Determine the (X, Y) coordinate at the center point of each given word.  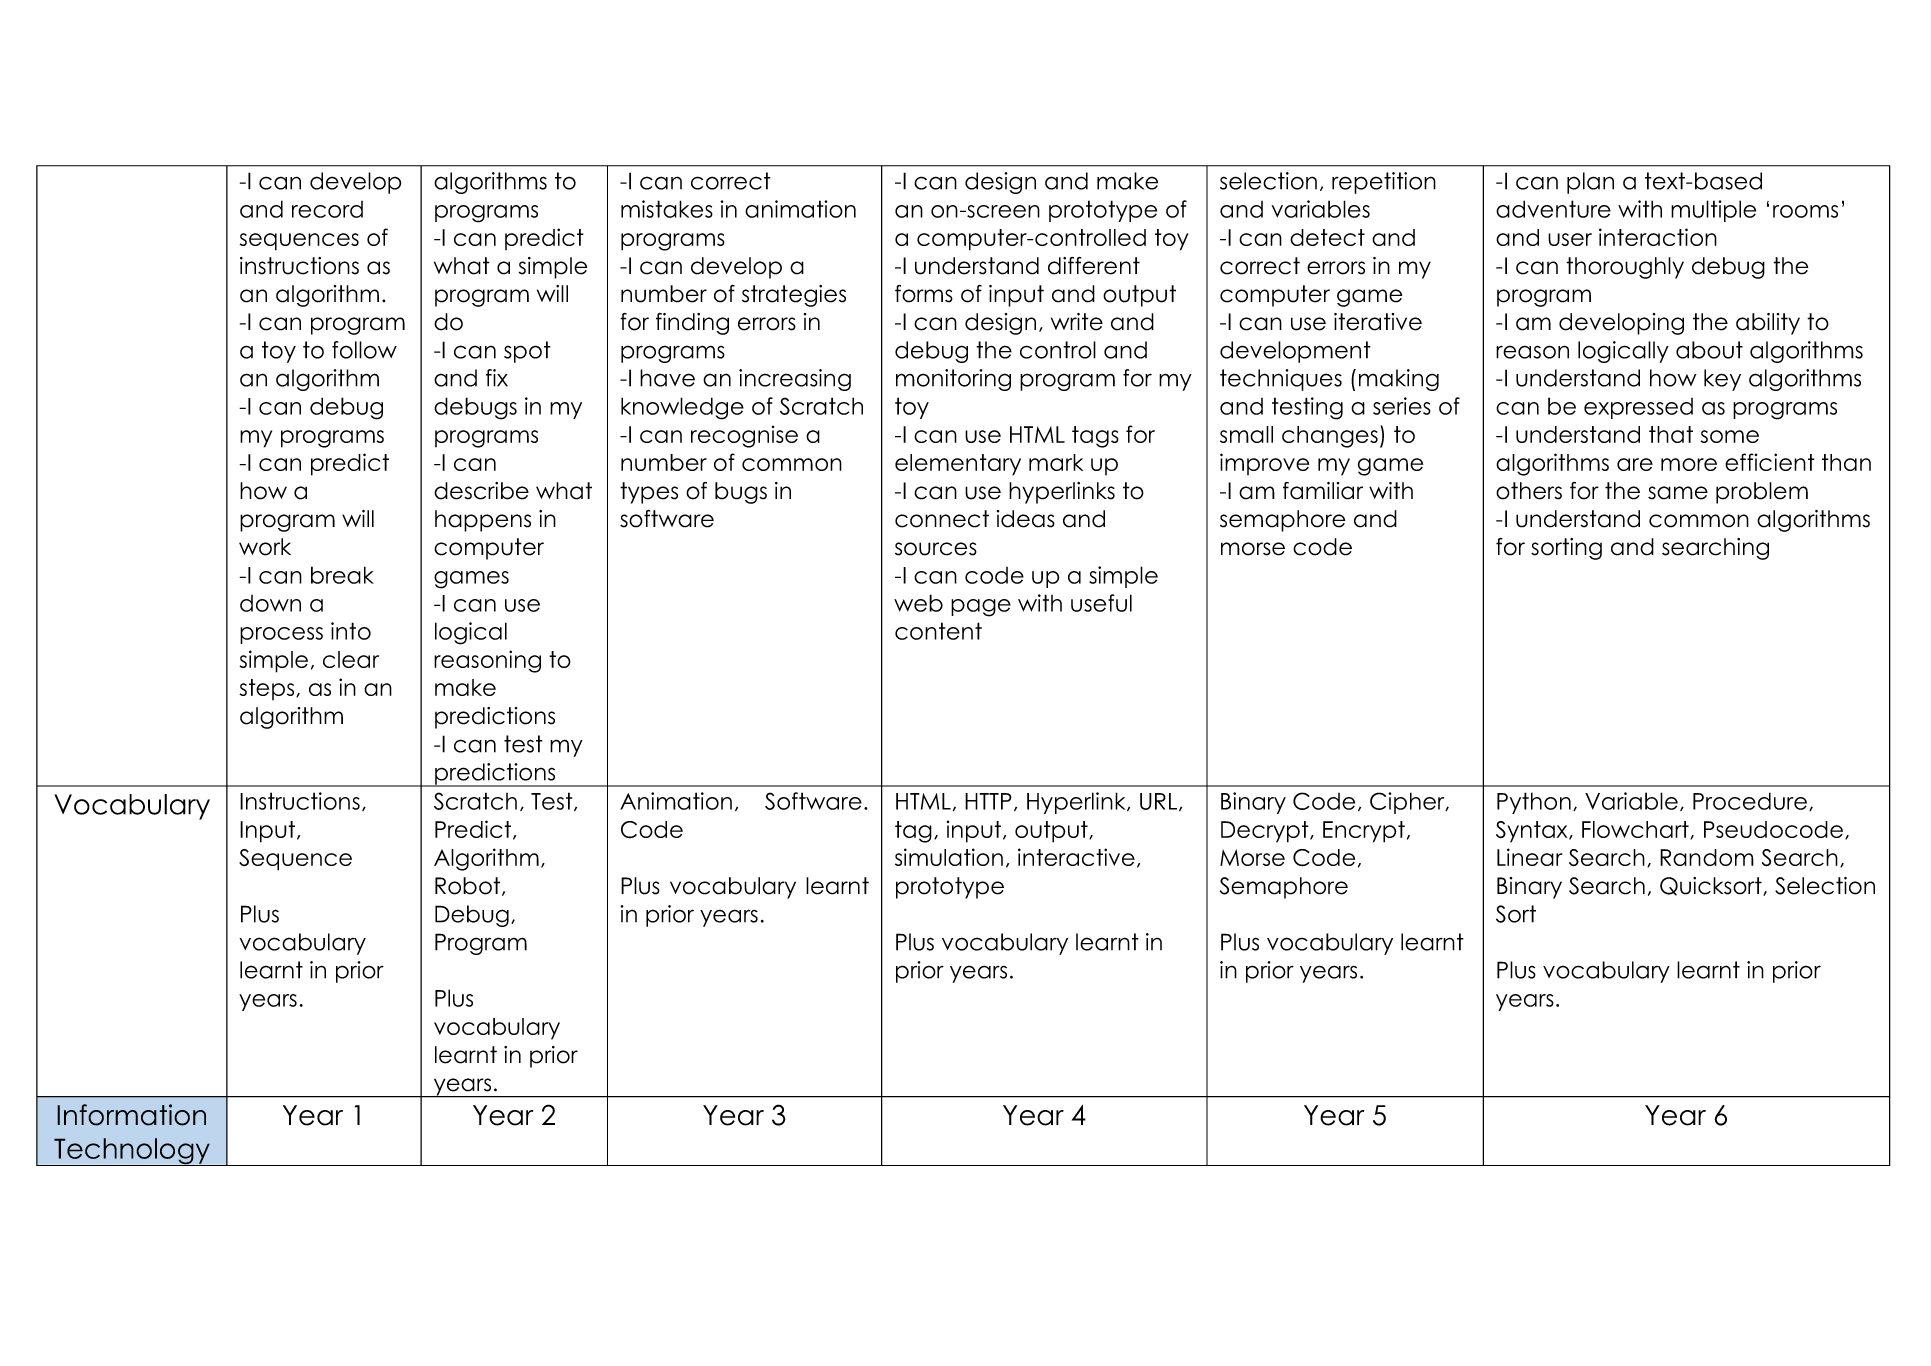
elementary (958, 465)
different (1094, 266)
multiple (1713, 211)
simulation (949, 857)
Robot (469, 886)
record (327, 209)
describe (481, 491)
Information (131, 1115)
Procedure (1750, 801)
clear (351, 659)
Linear (1530, 857)
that (1671, 434)
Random (1707, 857)
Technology (132, 1152)
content (938, 631)
